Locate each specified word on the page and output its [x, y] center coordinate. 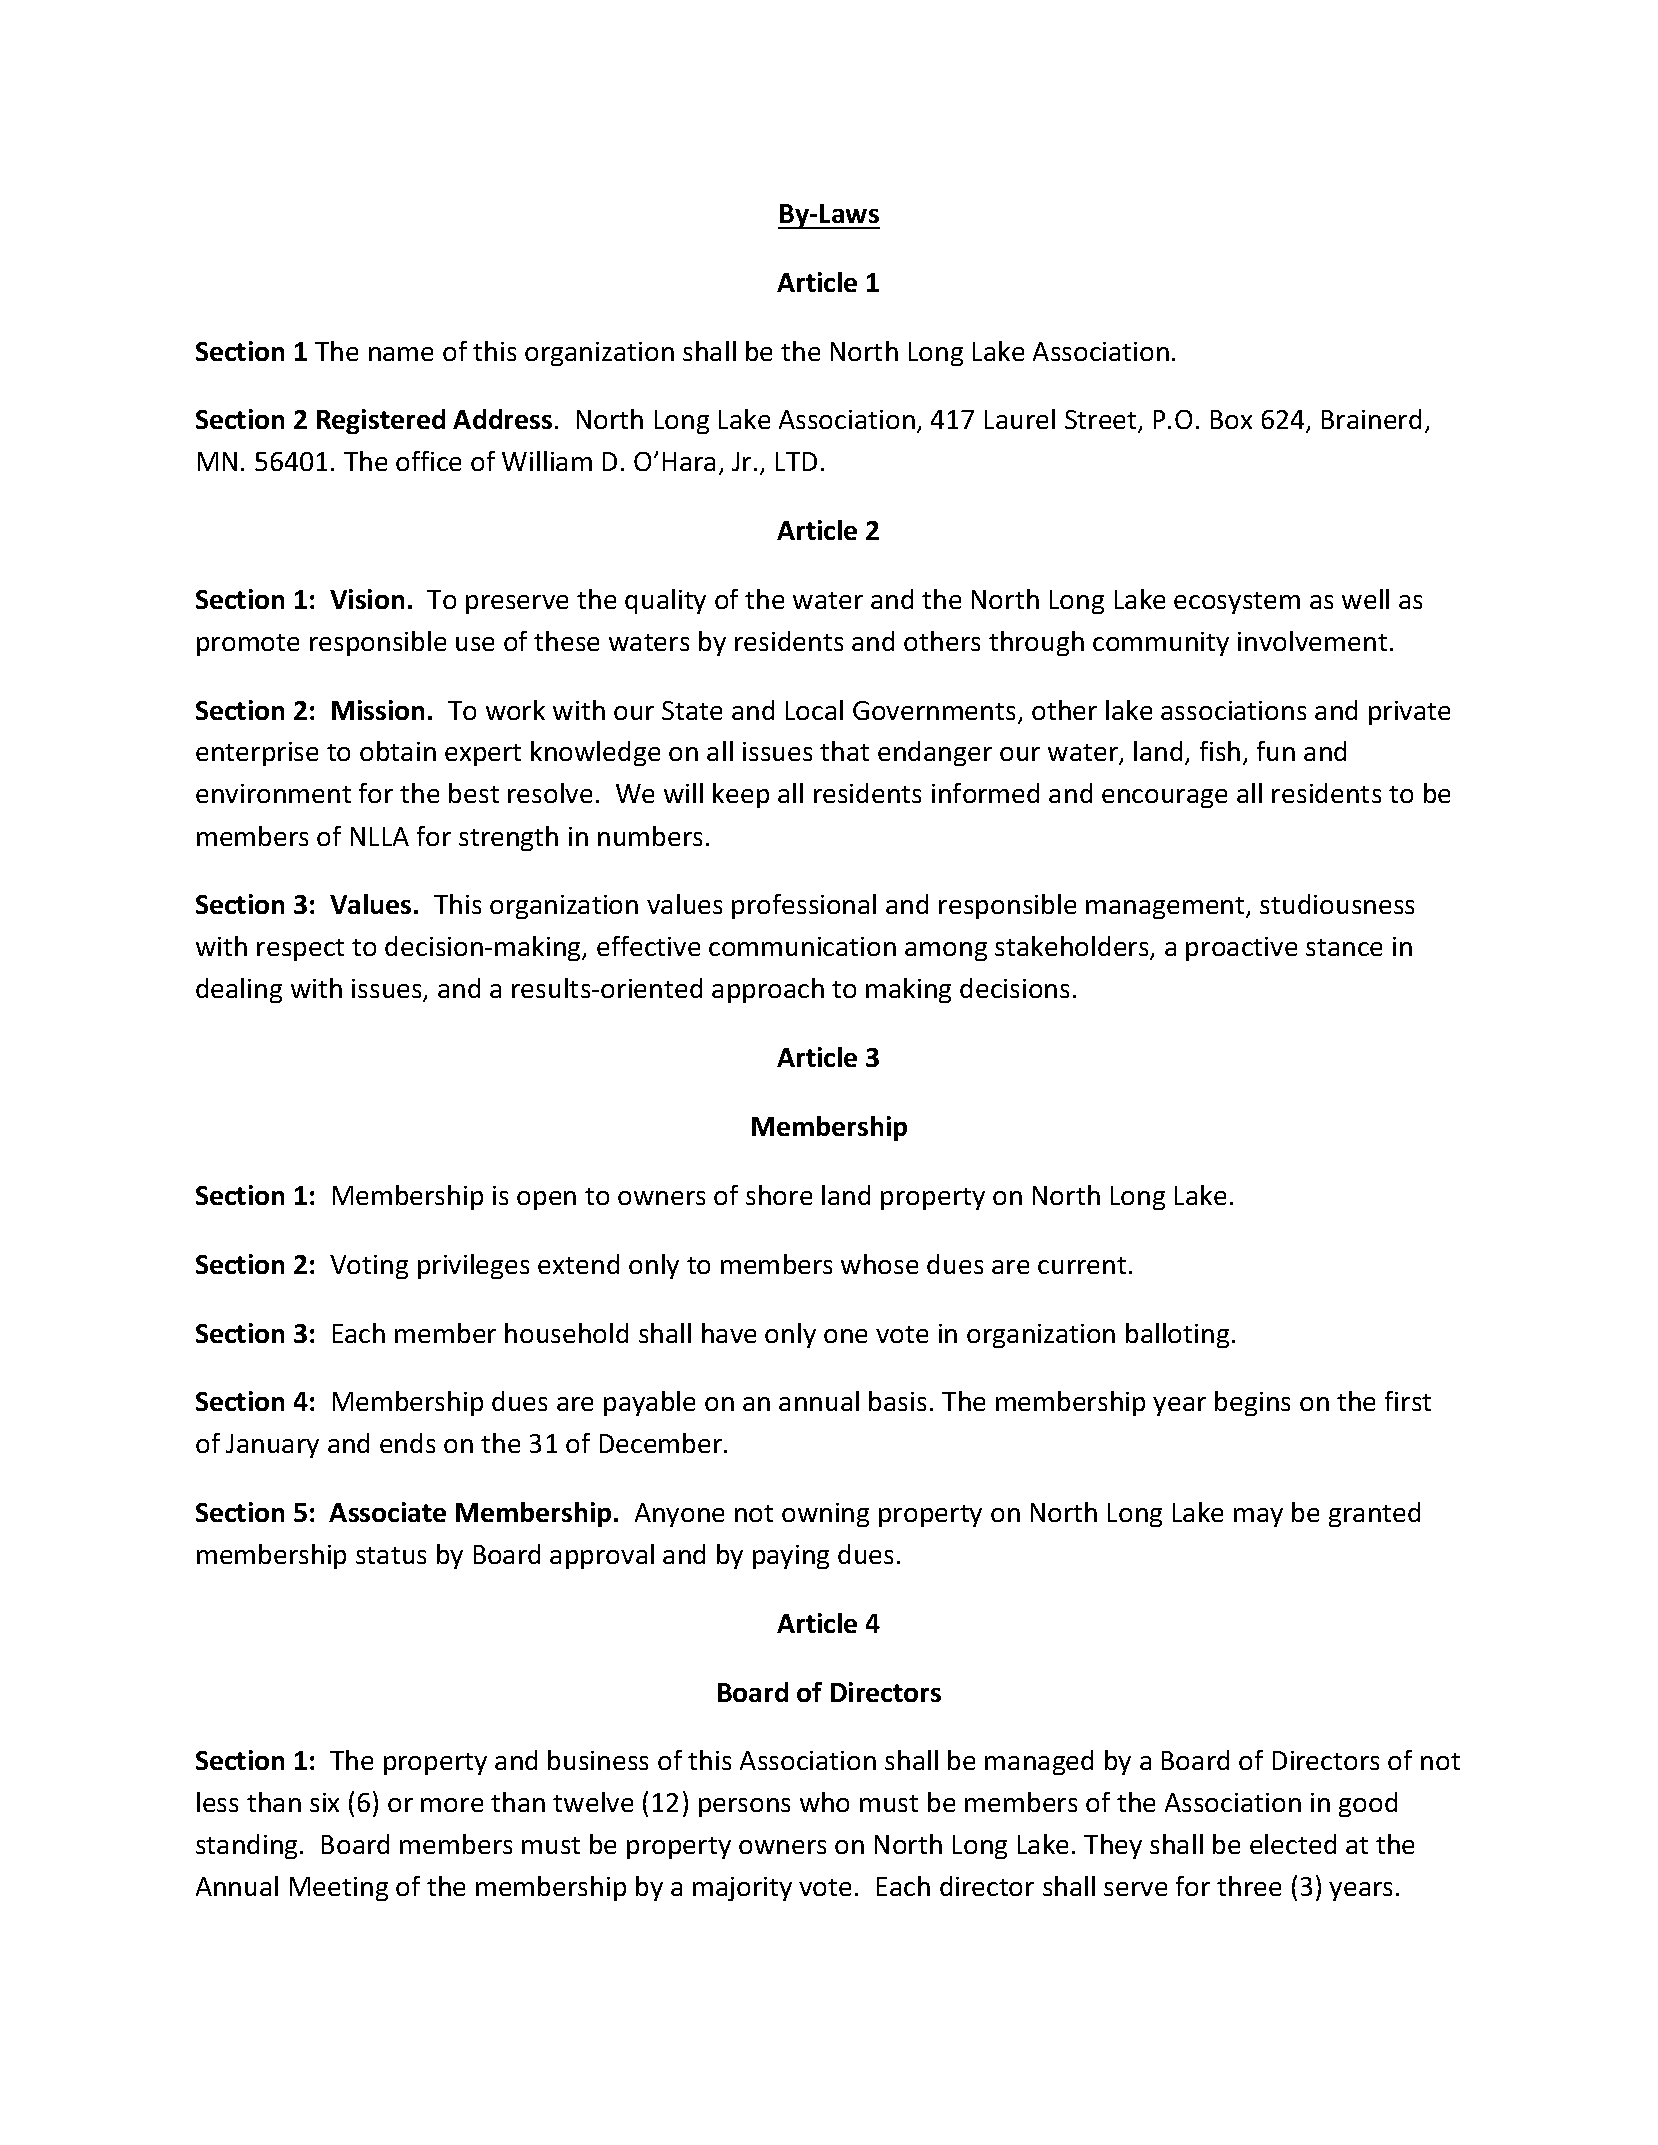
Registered [381, 421]
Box [1231, 419]
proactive [1241, 949]
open [546, 1200]
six [324, 1802]
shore [779, 1195]
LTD [796, 461]
